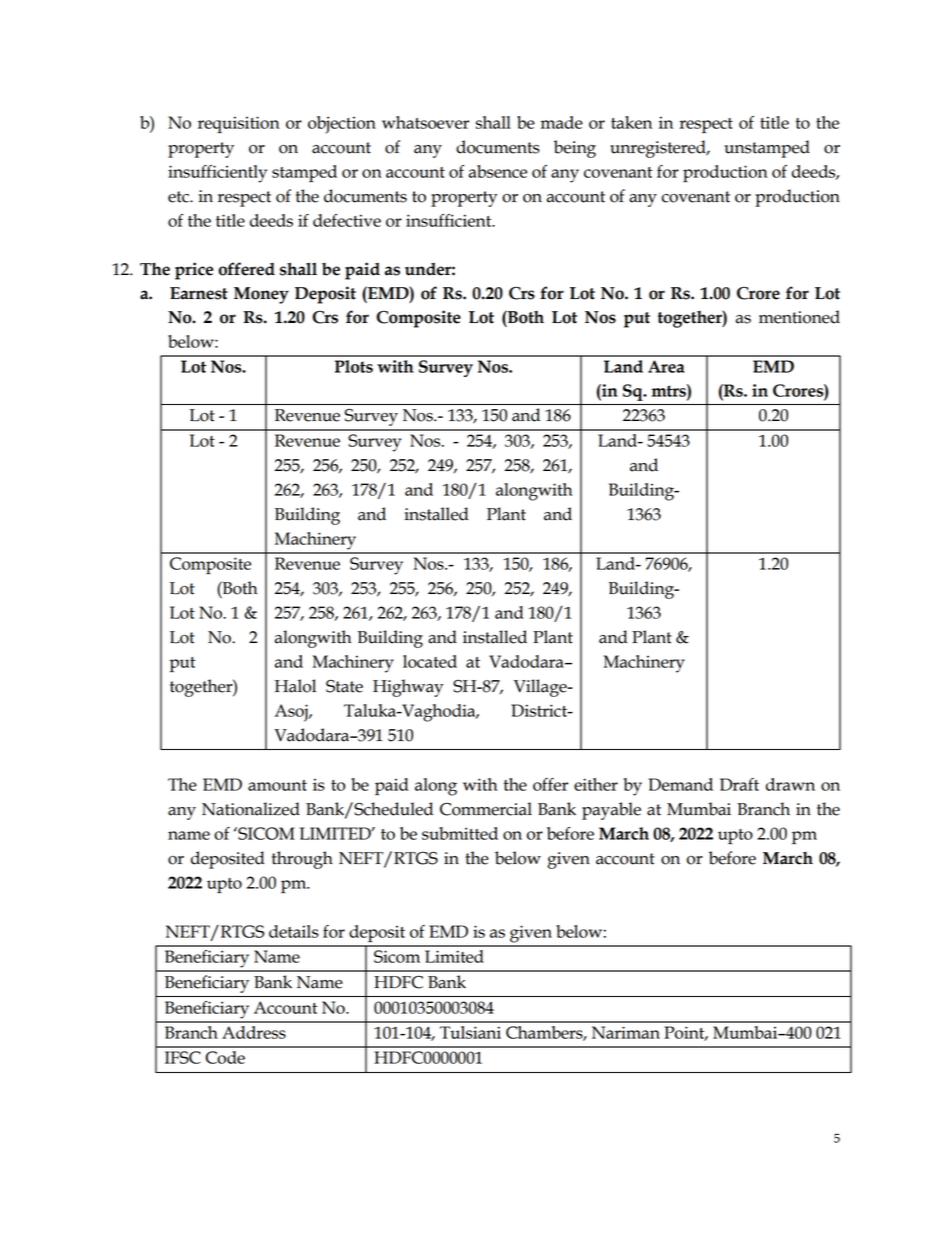  I want to click on Plots, so click(354, 366).
